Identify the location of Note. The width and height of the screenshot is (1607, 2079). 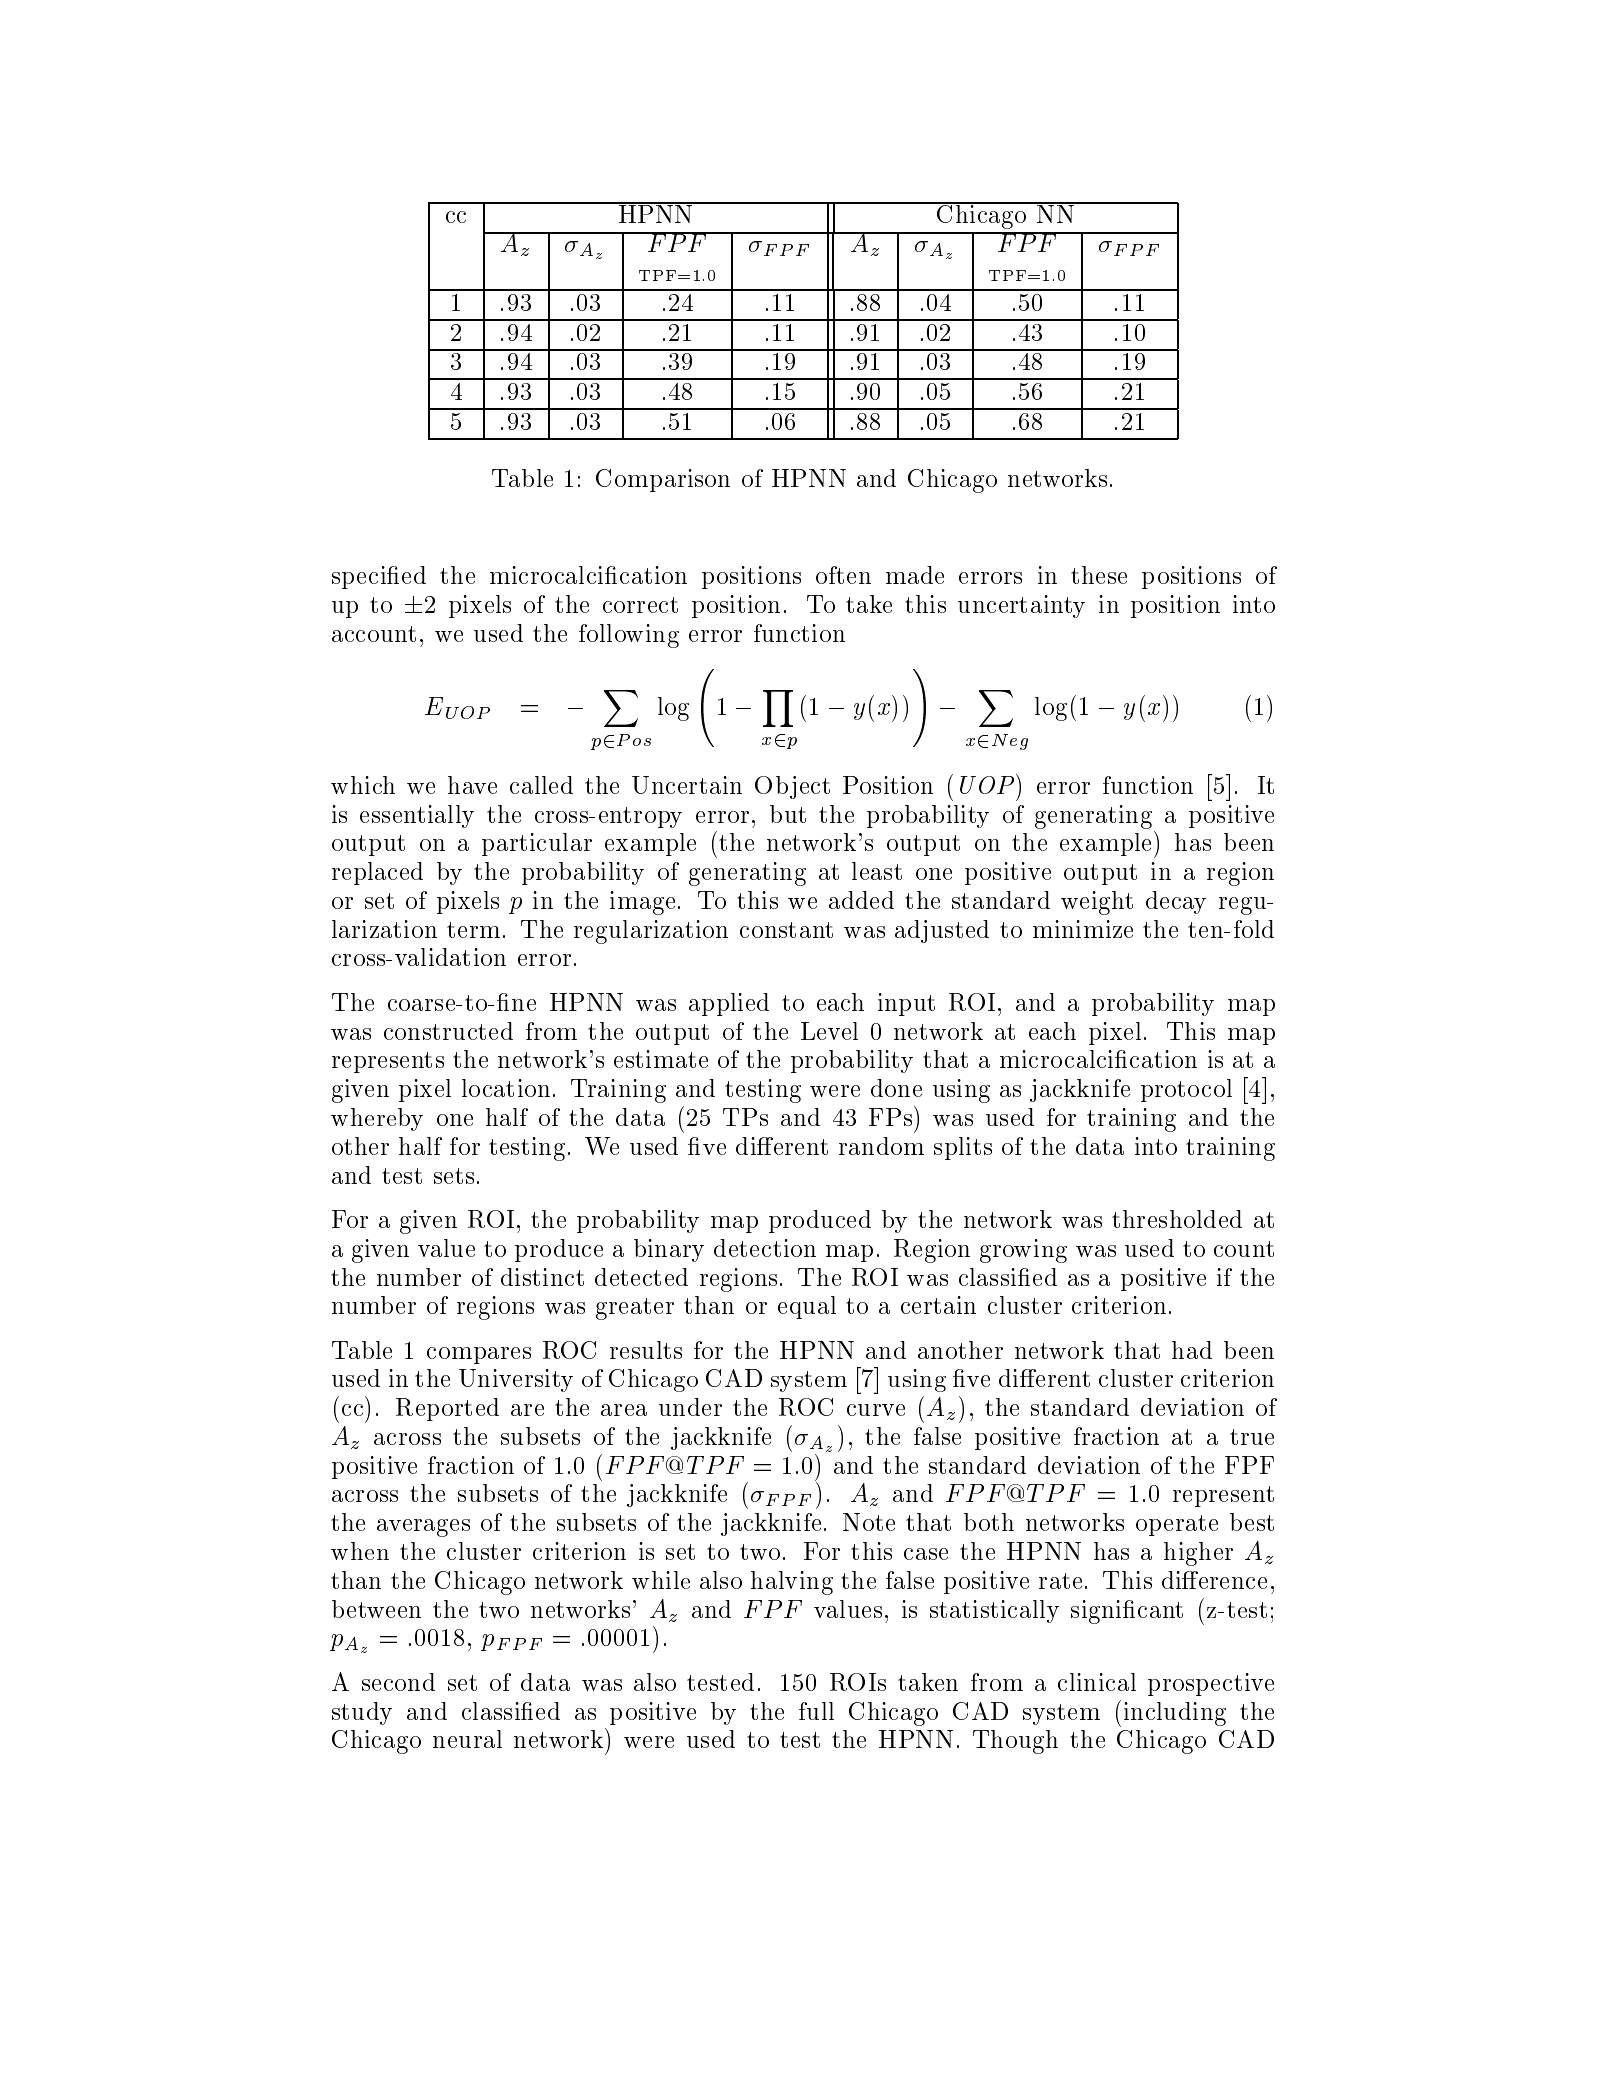
(869, 1522).
